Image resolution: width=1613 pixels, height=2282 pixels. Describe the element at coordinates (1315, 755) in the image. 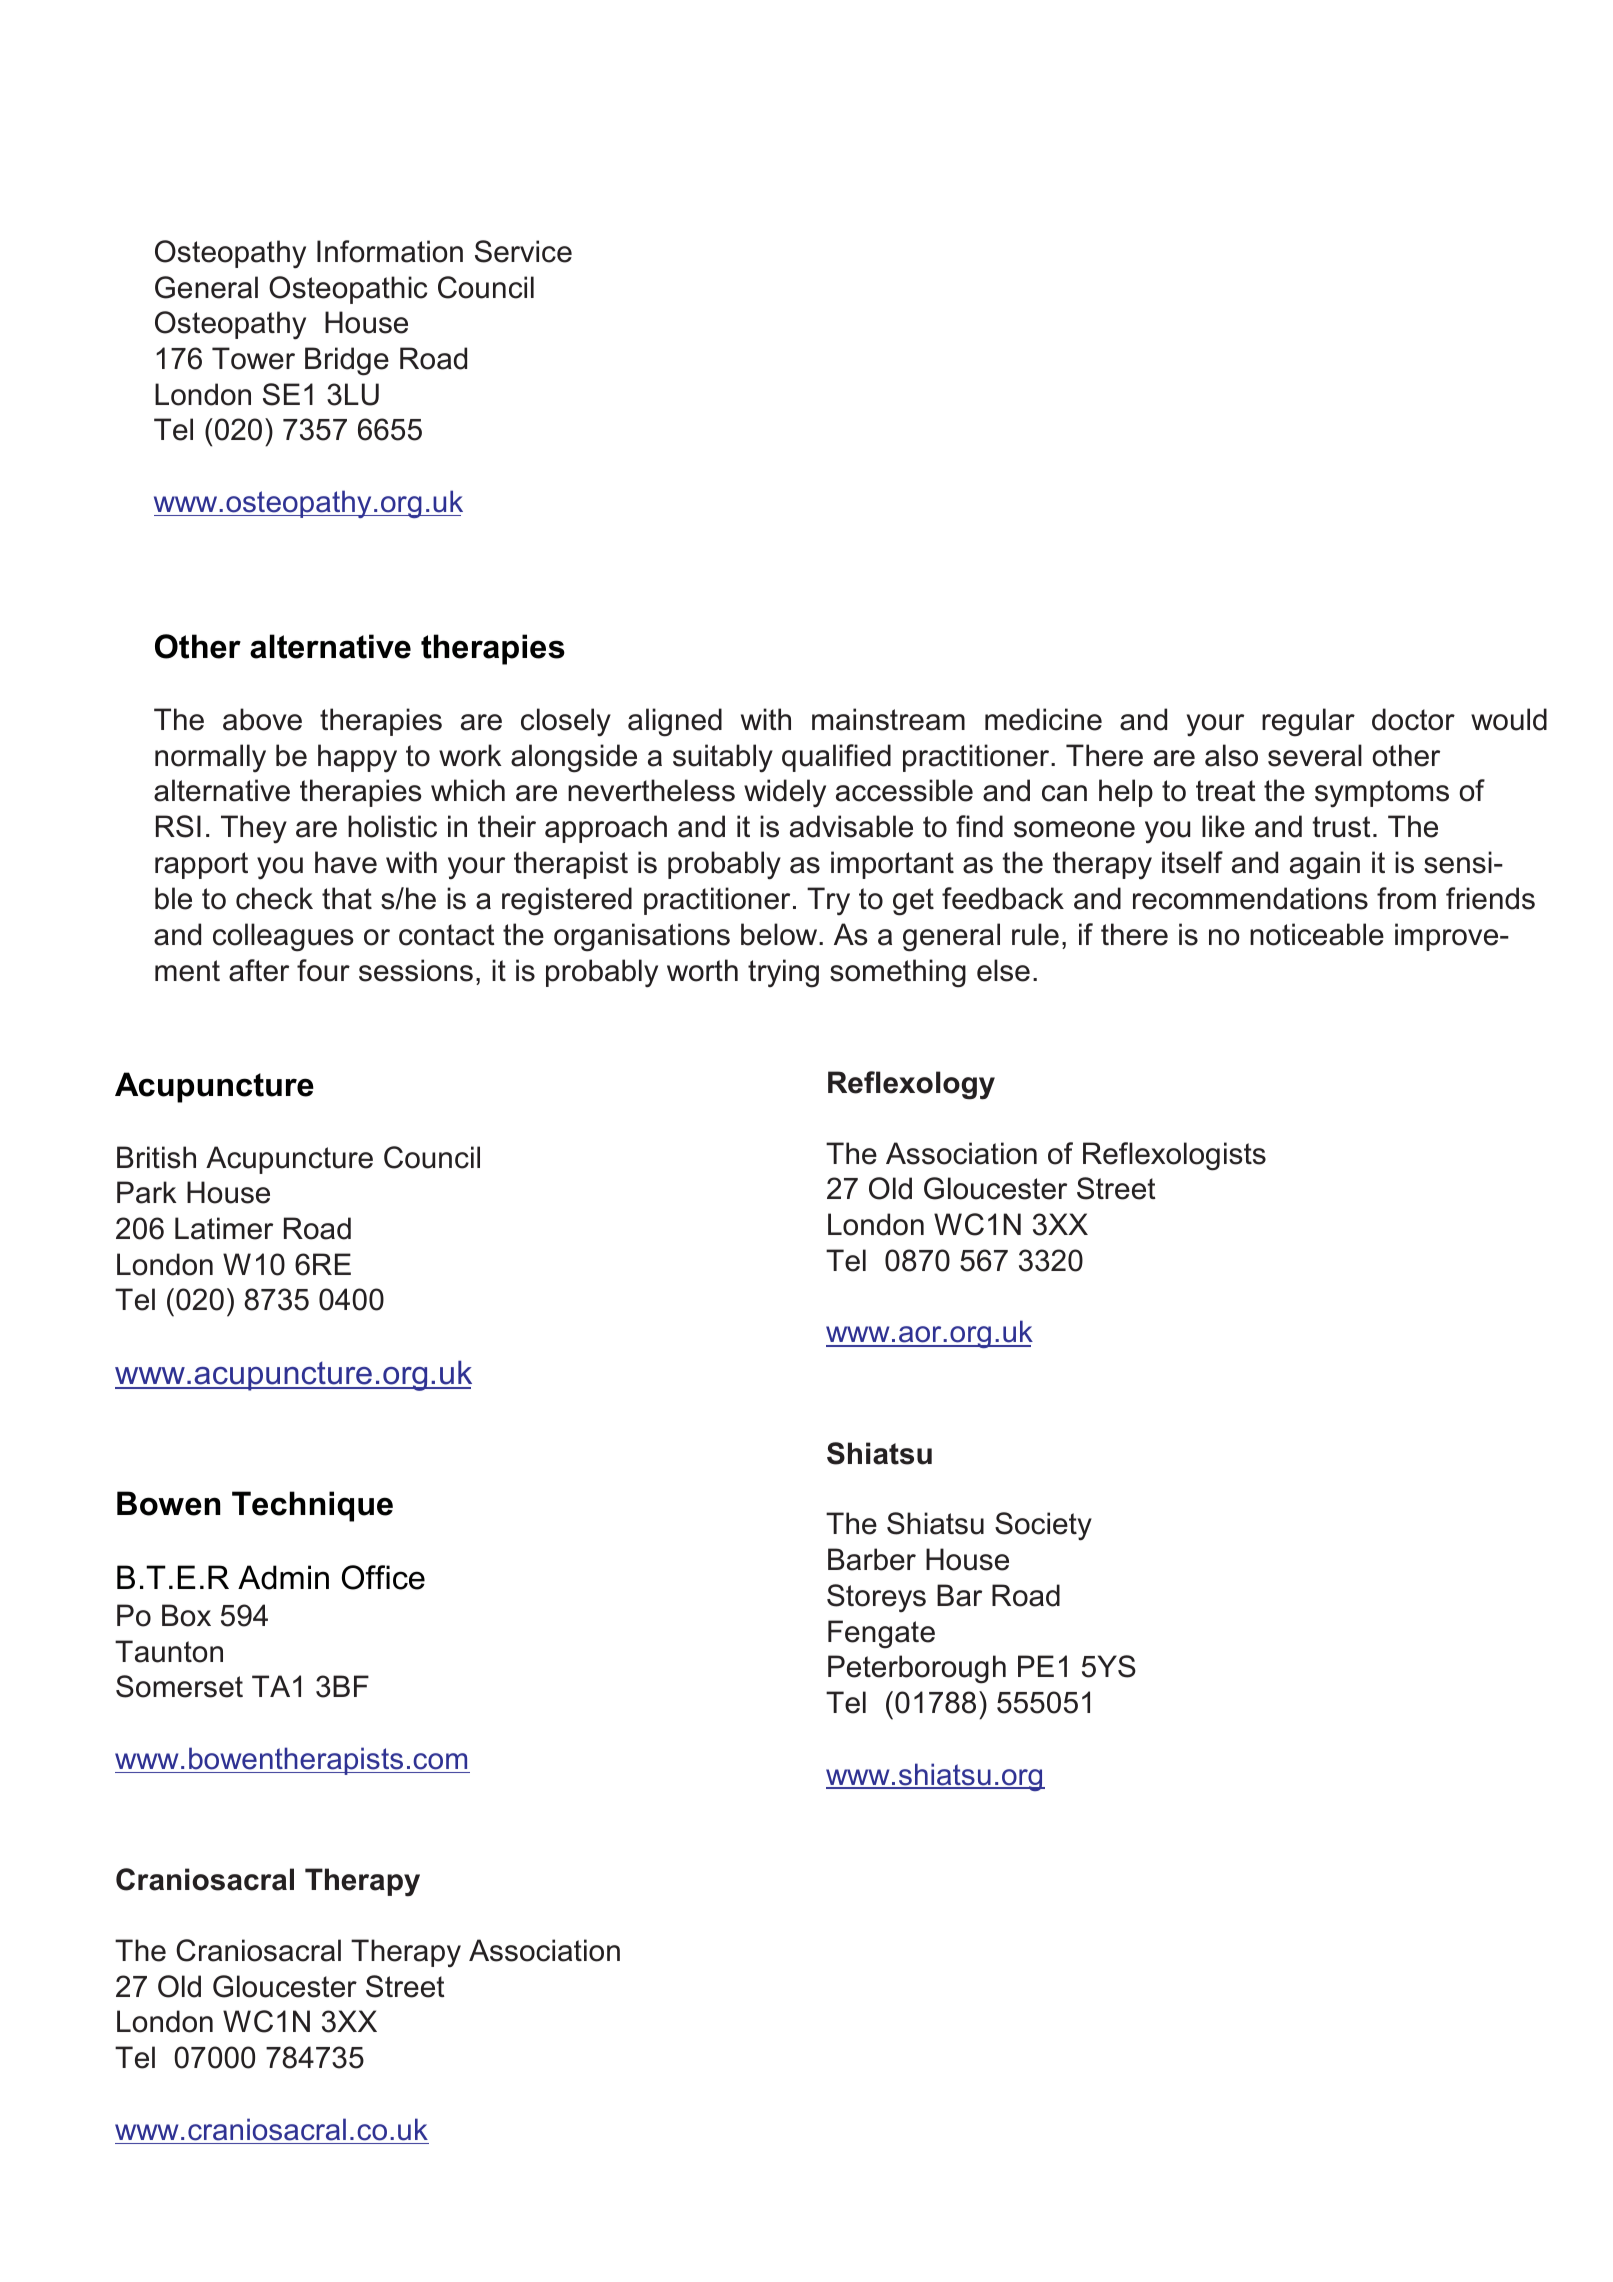

I see `several` at that location.
